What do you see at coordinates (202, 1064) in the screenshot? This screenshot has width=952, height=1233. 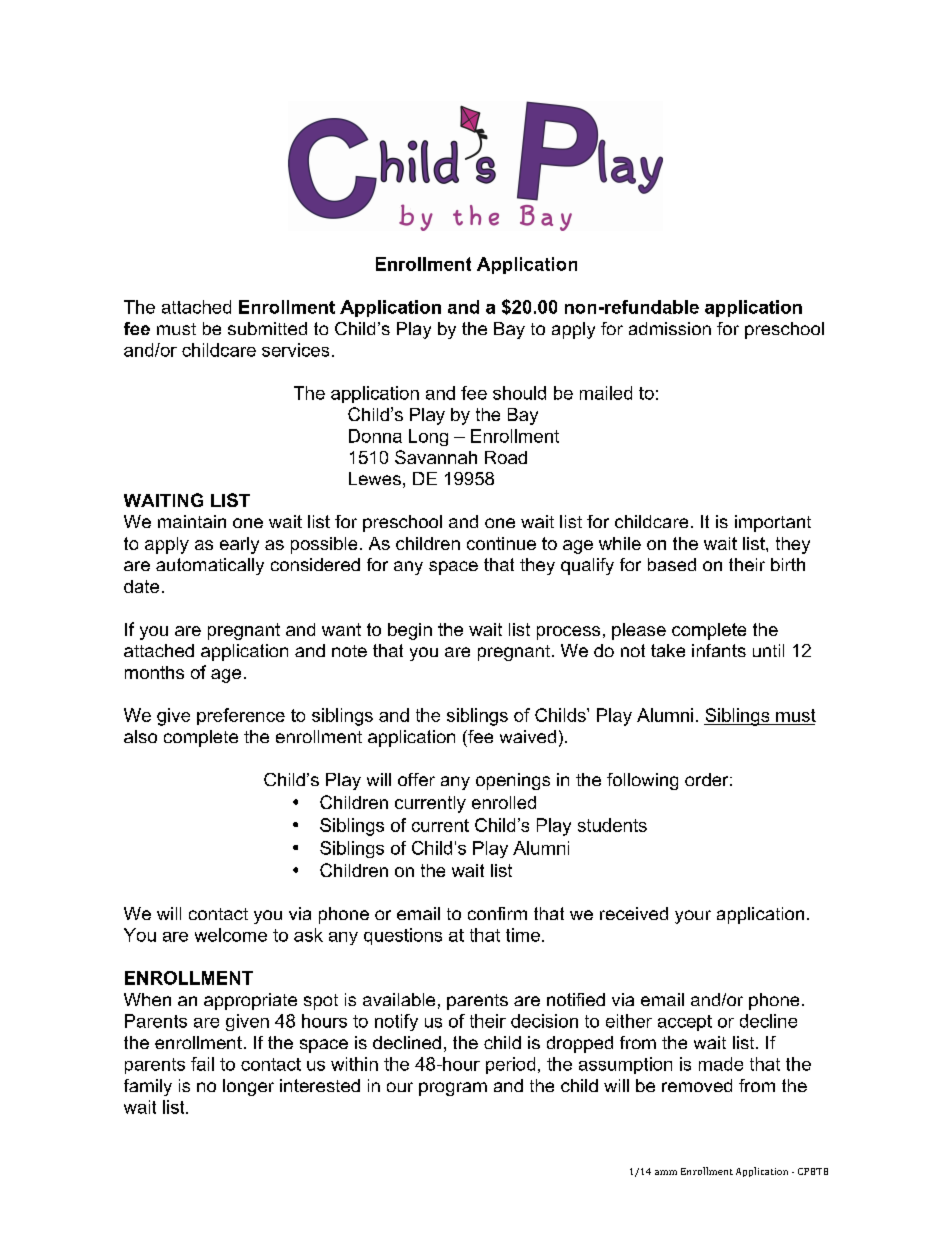 I see `fail` at bounding box center [202, 1064].
